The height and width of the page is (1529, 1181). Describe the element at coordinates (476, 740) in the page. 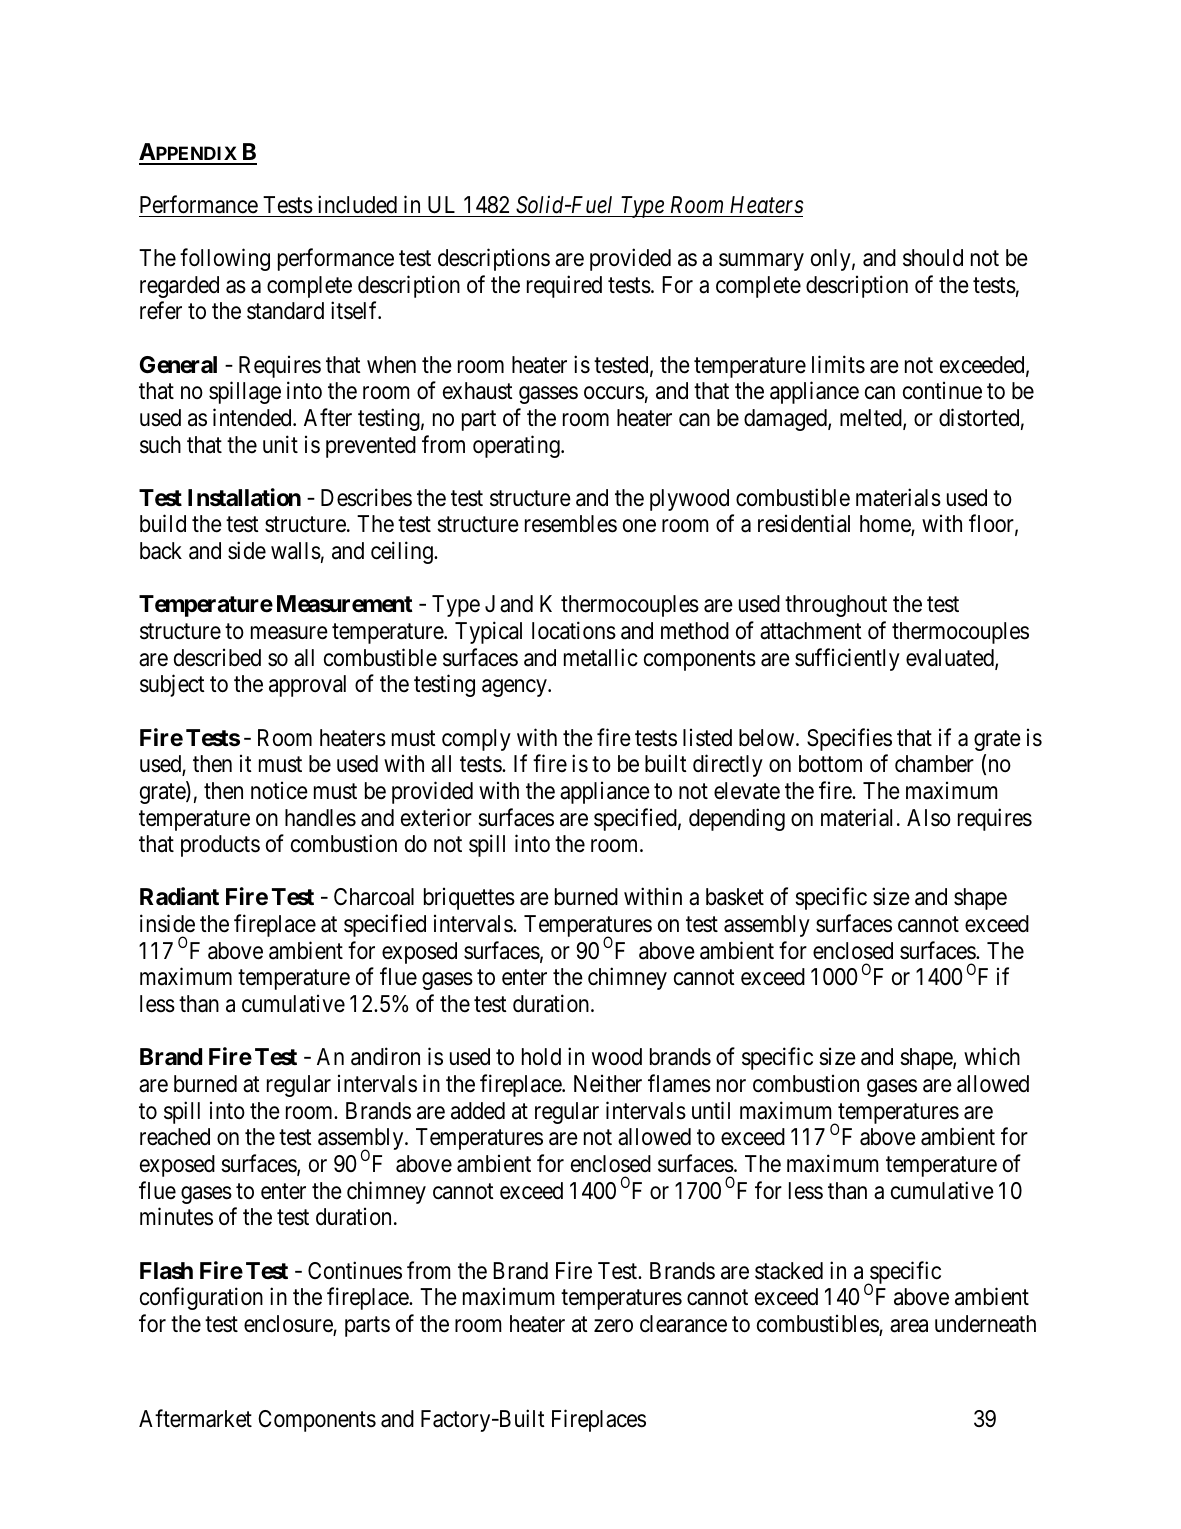

I see `comply` at that location.
